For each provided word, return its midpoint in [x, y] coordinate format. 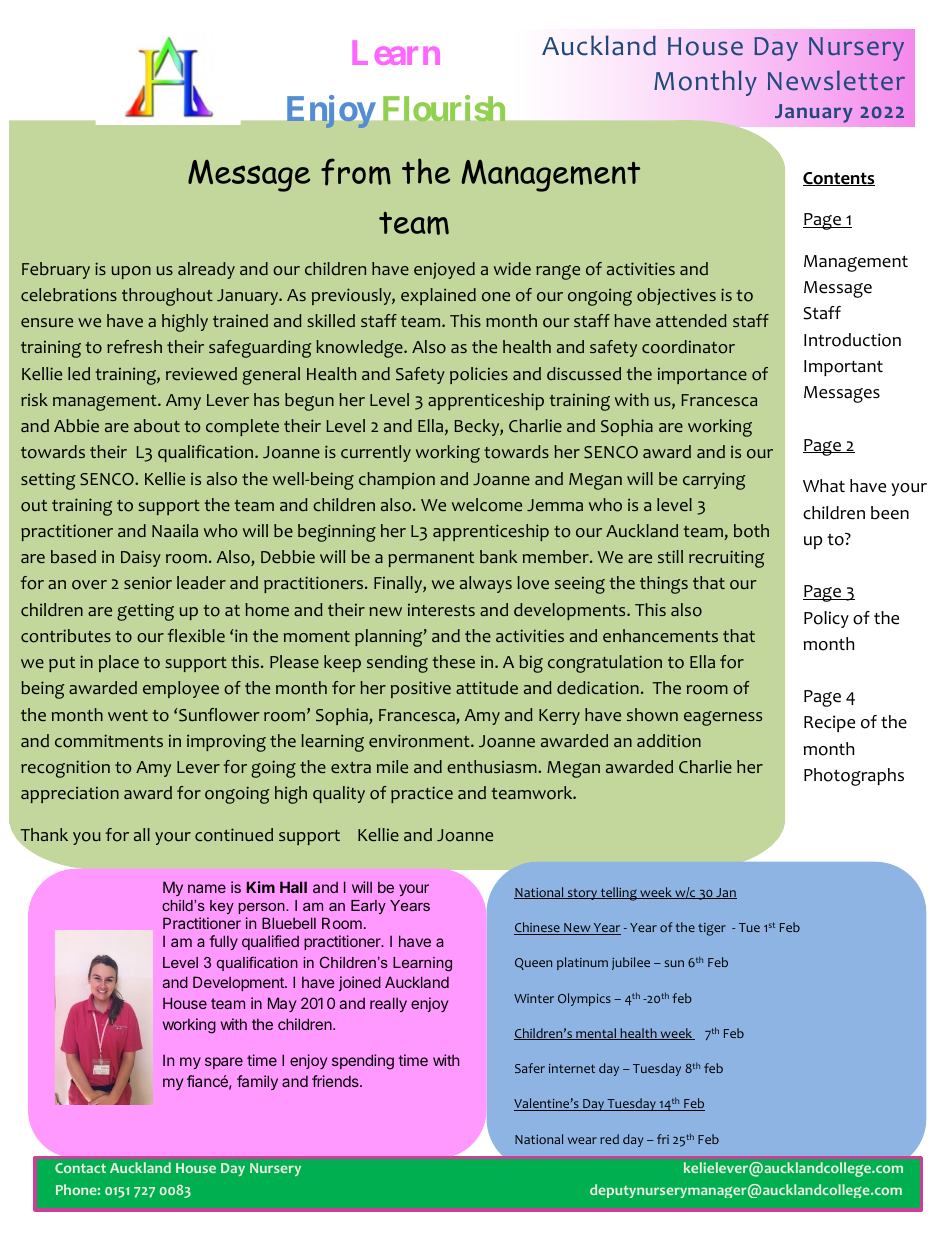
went [128, 715]
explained [438, 296]
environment [420, 741]
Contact [80, 1168]
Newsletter [836, 81]
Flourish [444, 108]
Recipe [829, 723]
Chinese [538, 928]
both [751, 531]
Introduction [852, 340]
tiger [712, 929]
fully [223, 942]
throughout [167, 297]
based [73, 556]
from [356, 172]
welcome [487, 505]
